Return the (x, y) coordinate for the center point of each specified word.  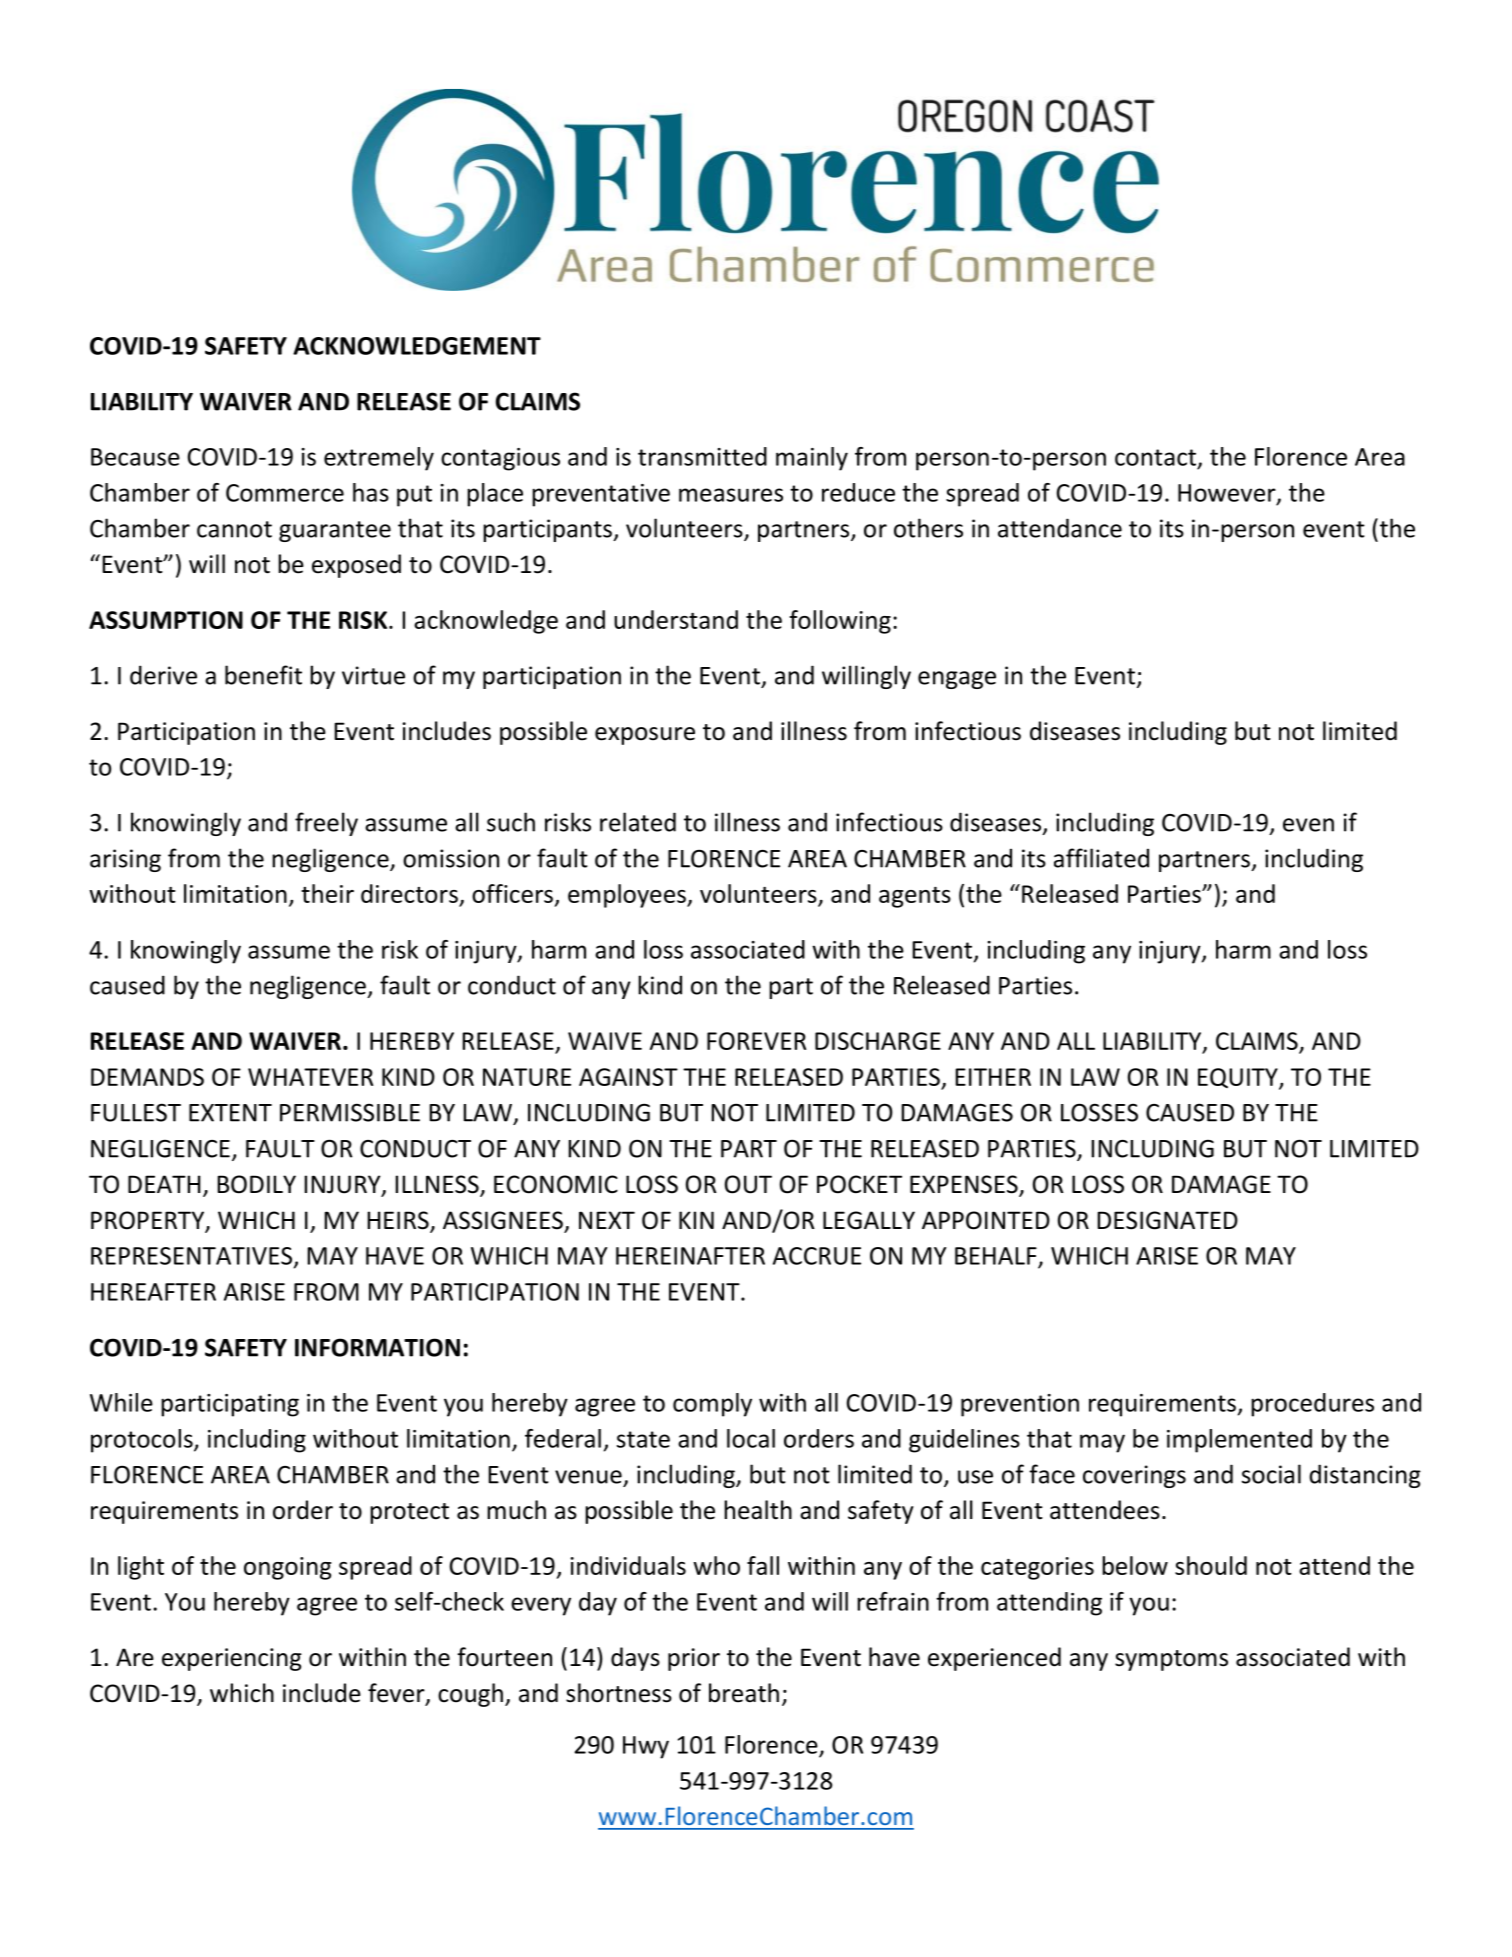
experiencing (232, 1659)
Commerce (285, 493)
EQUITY (1239, 1079)
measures (731, 495)
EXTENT (230, 1113)
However (1228, 494)
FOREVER (756, 1041)
